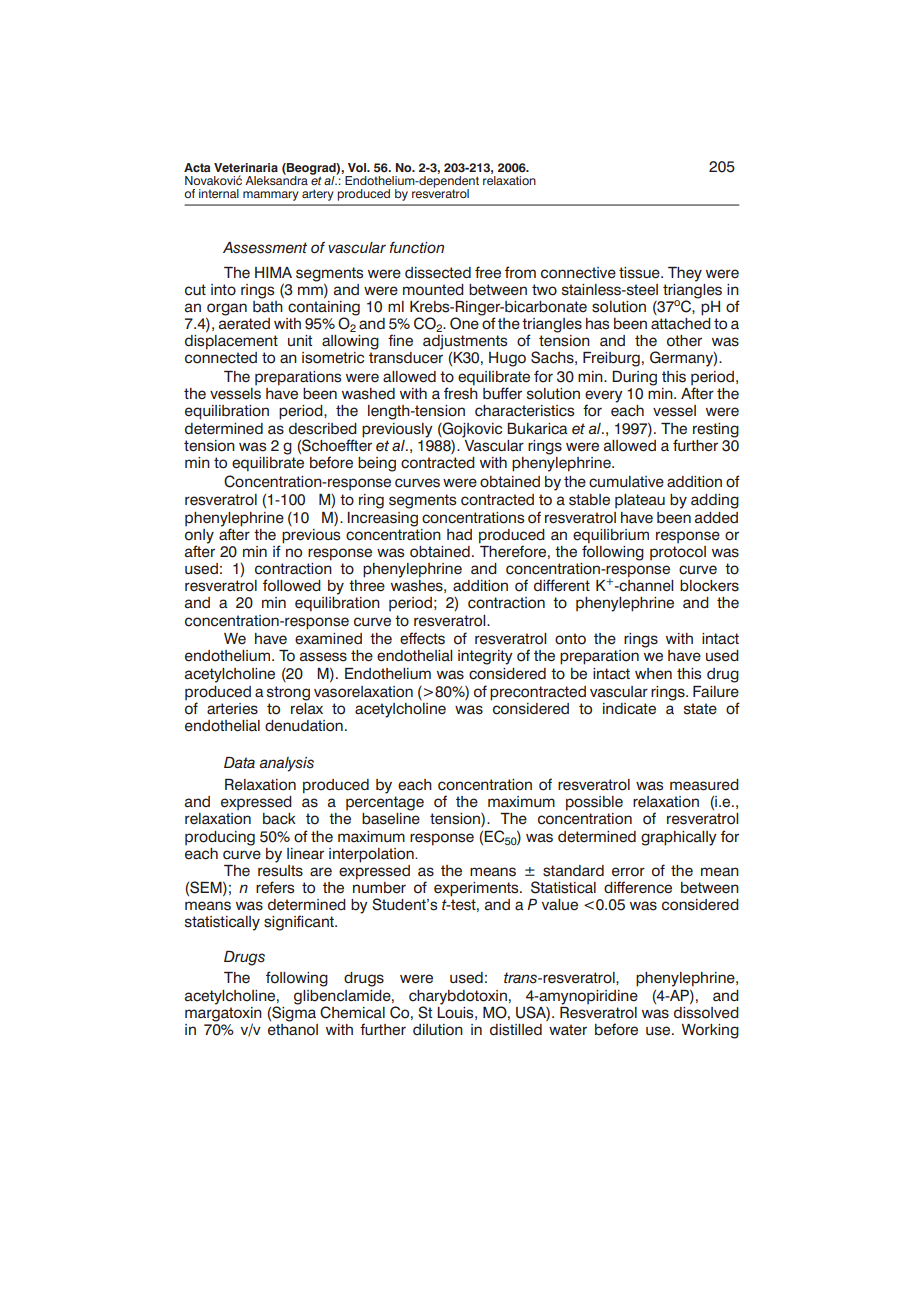 The image size is (924, 1308). What do you see at coordinates (391, 819) in the screenshot?
I see `baseline` at bounding box center [391, 819].
